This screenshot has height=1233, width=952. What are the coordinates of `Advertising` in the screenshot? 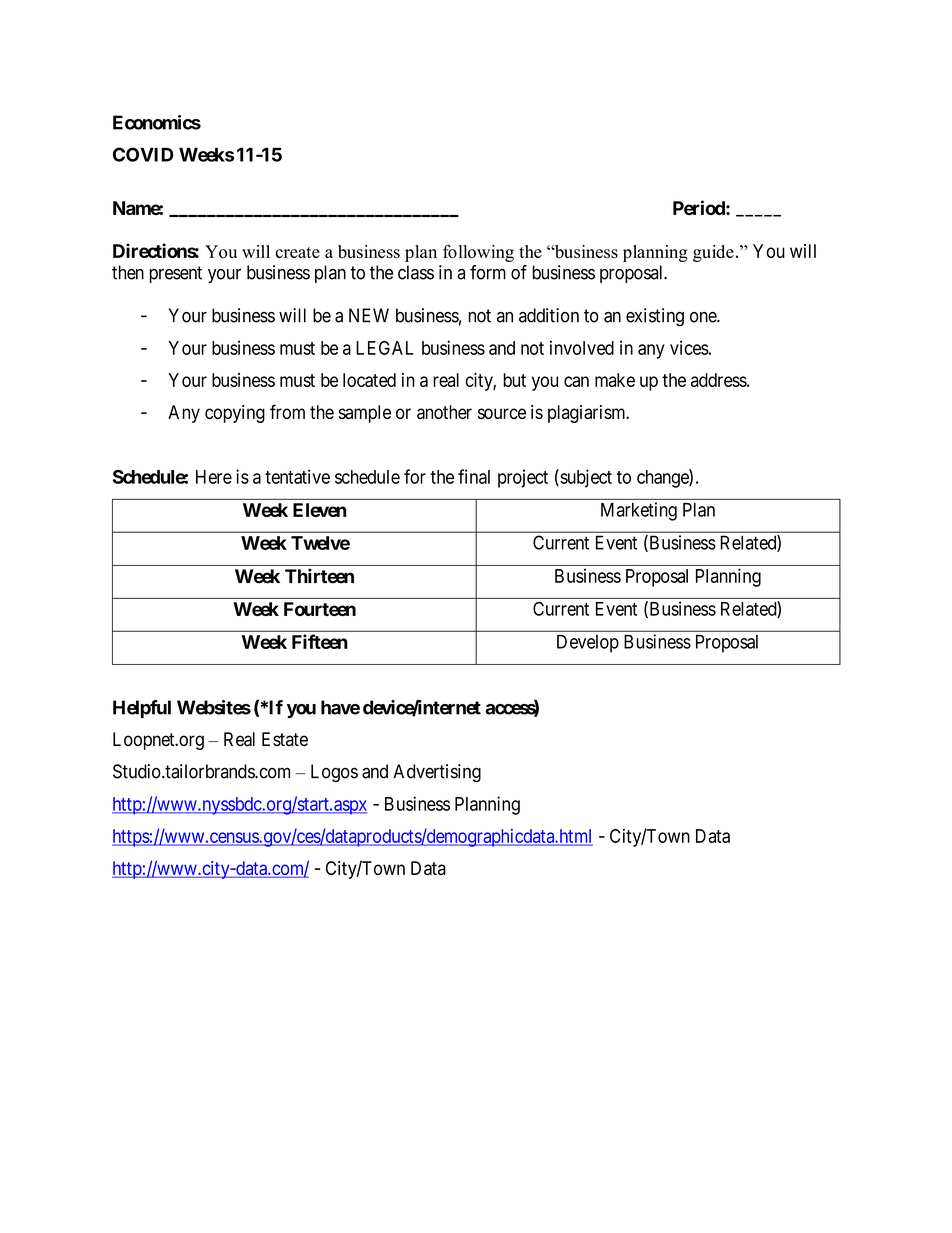 It's located at (437, 773).
